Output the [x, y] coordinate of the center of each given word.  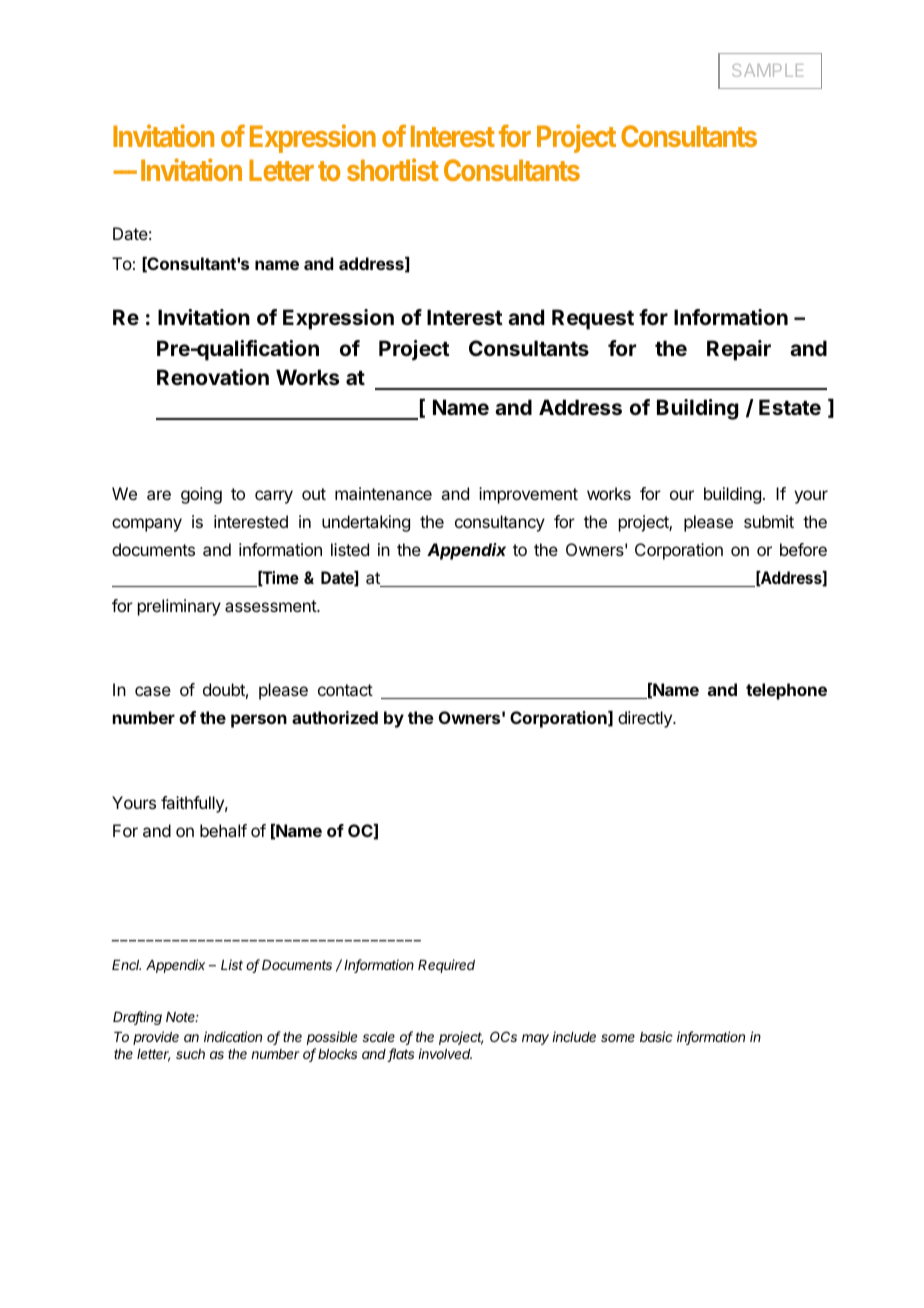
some [618, 1038]
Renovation [213, 377]
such [190, 1054]
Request [593, 319]
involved [445, 1053]
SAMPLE [767, 70]
